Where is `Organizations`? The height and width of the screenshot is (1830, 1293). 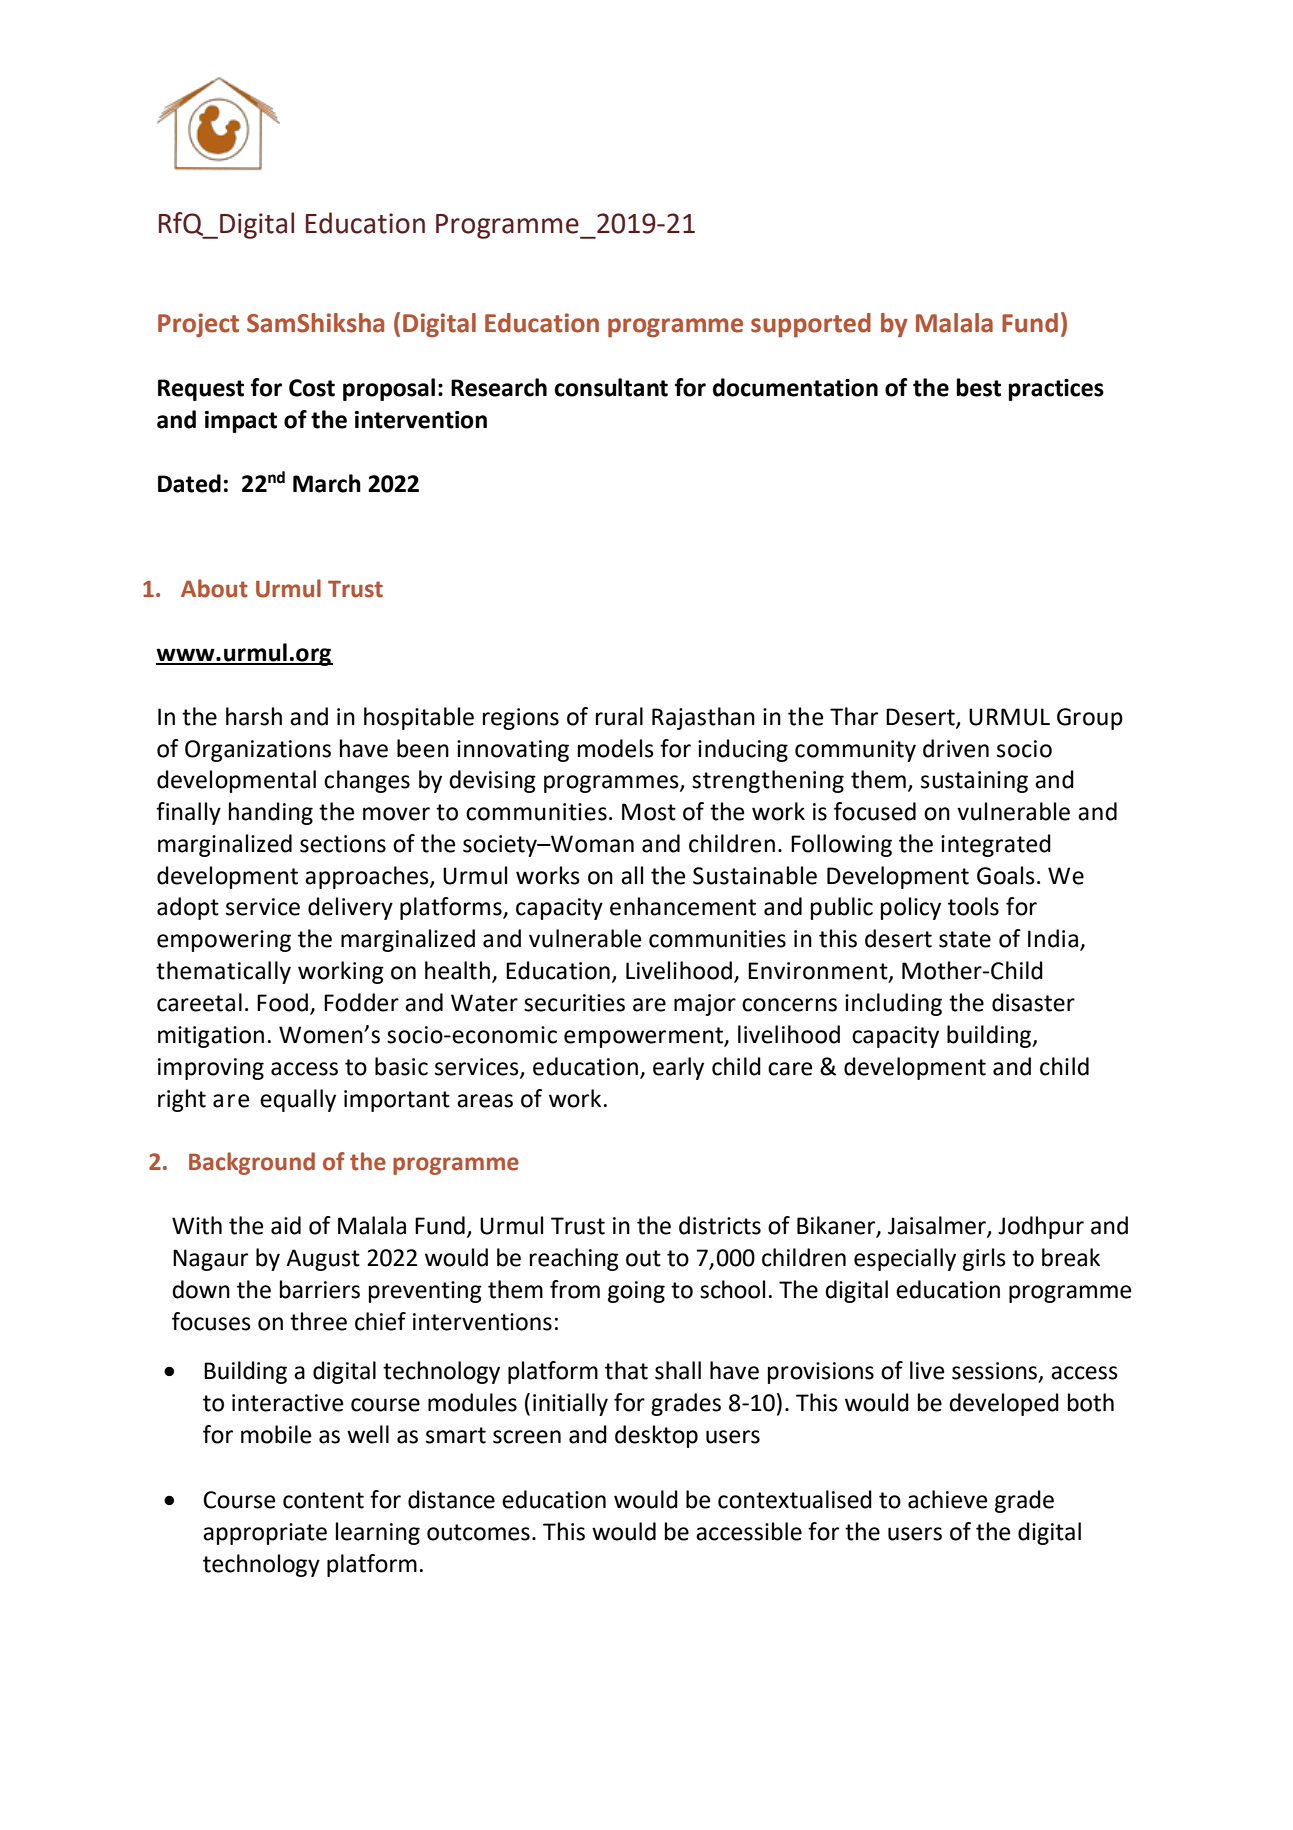
Organizations is located at coordinates (258, 751).
